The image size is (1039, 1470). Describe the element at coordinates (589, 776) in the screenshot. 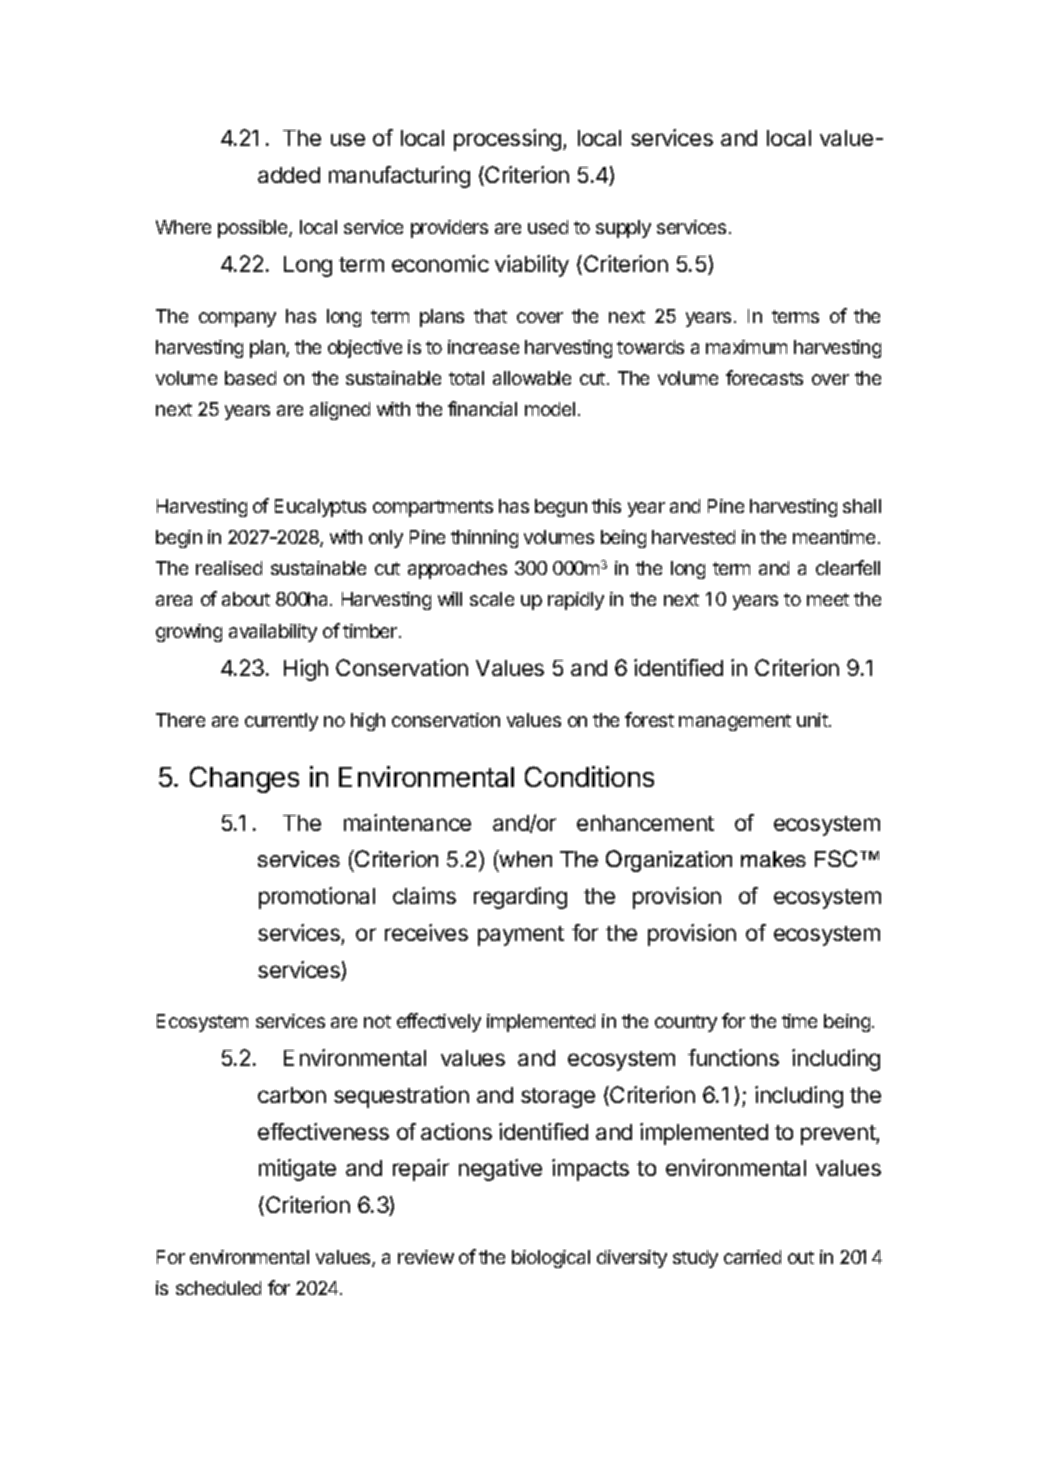

I see `Conditions` at that location.
